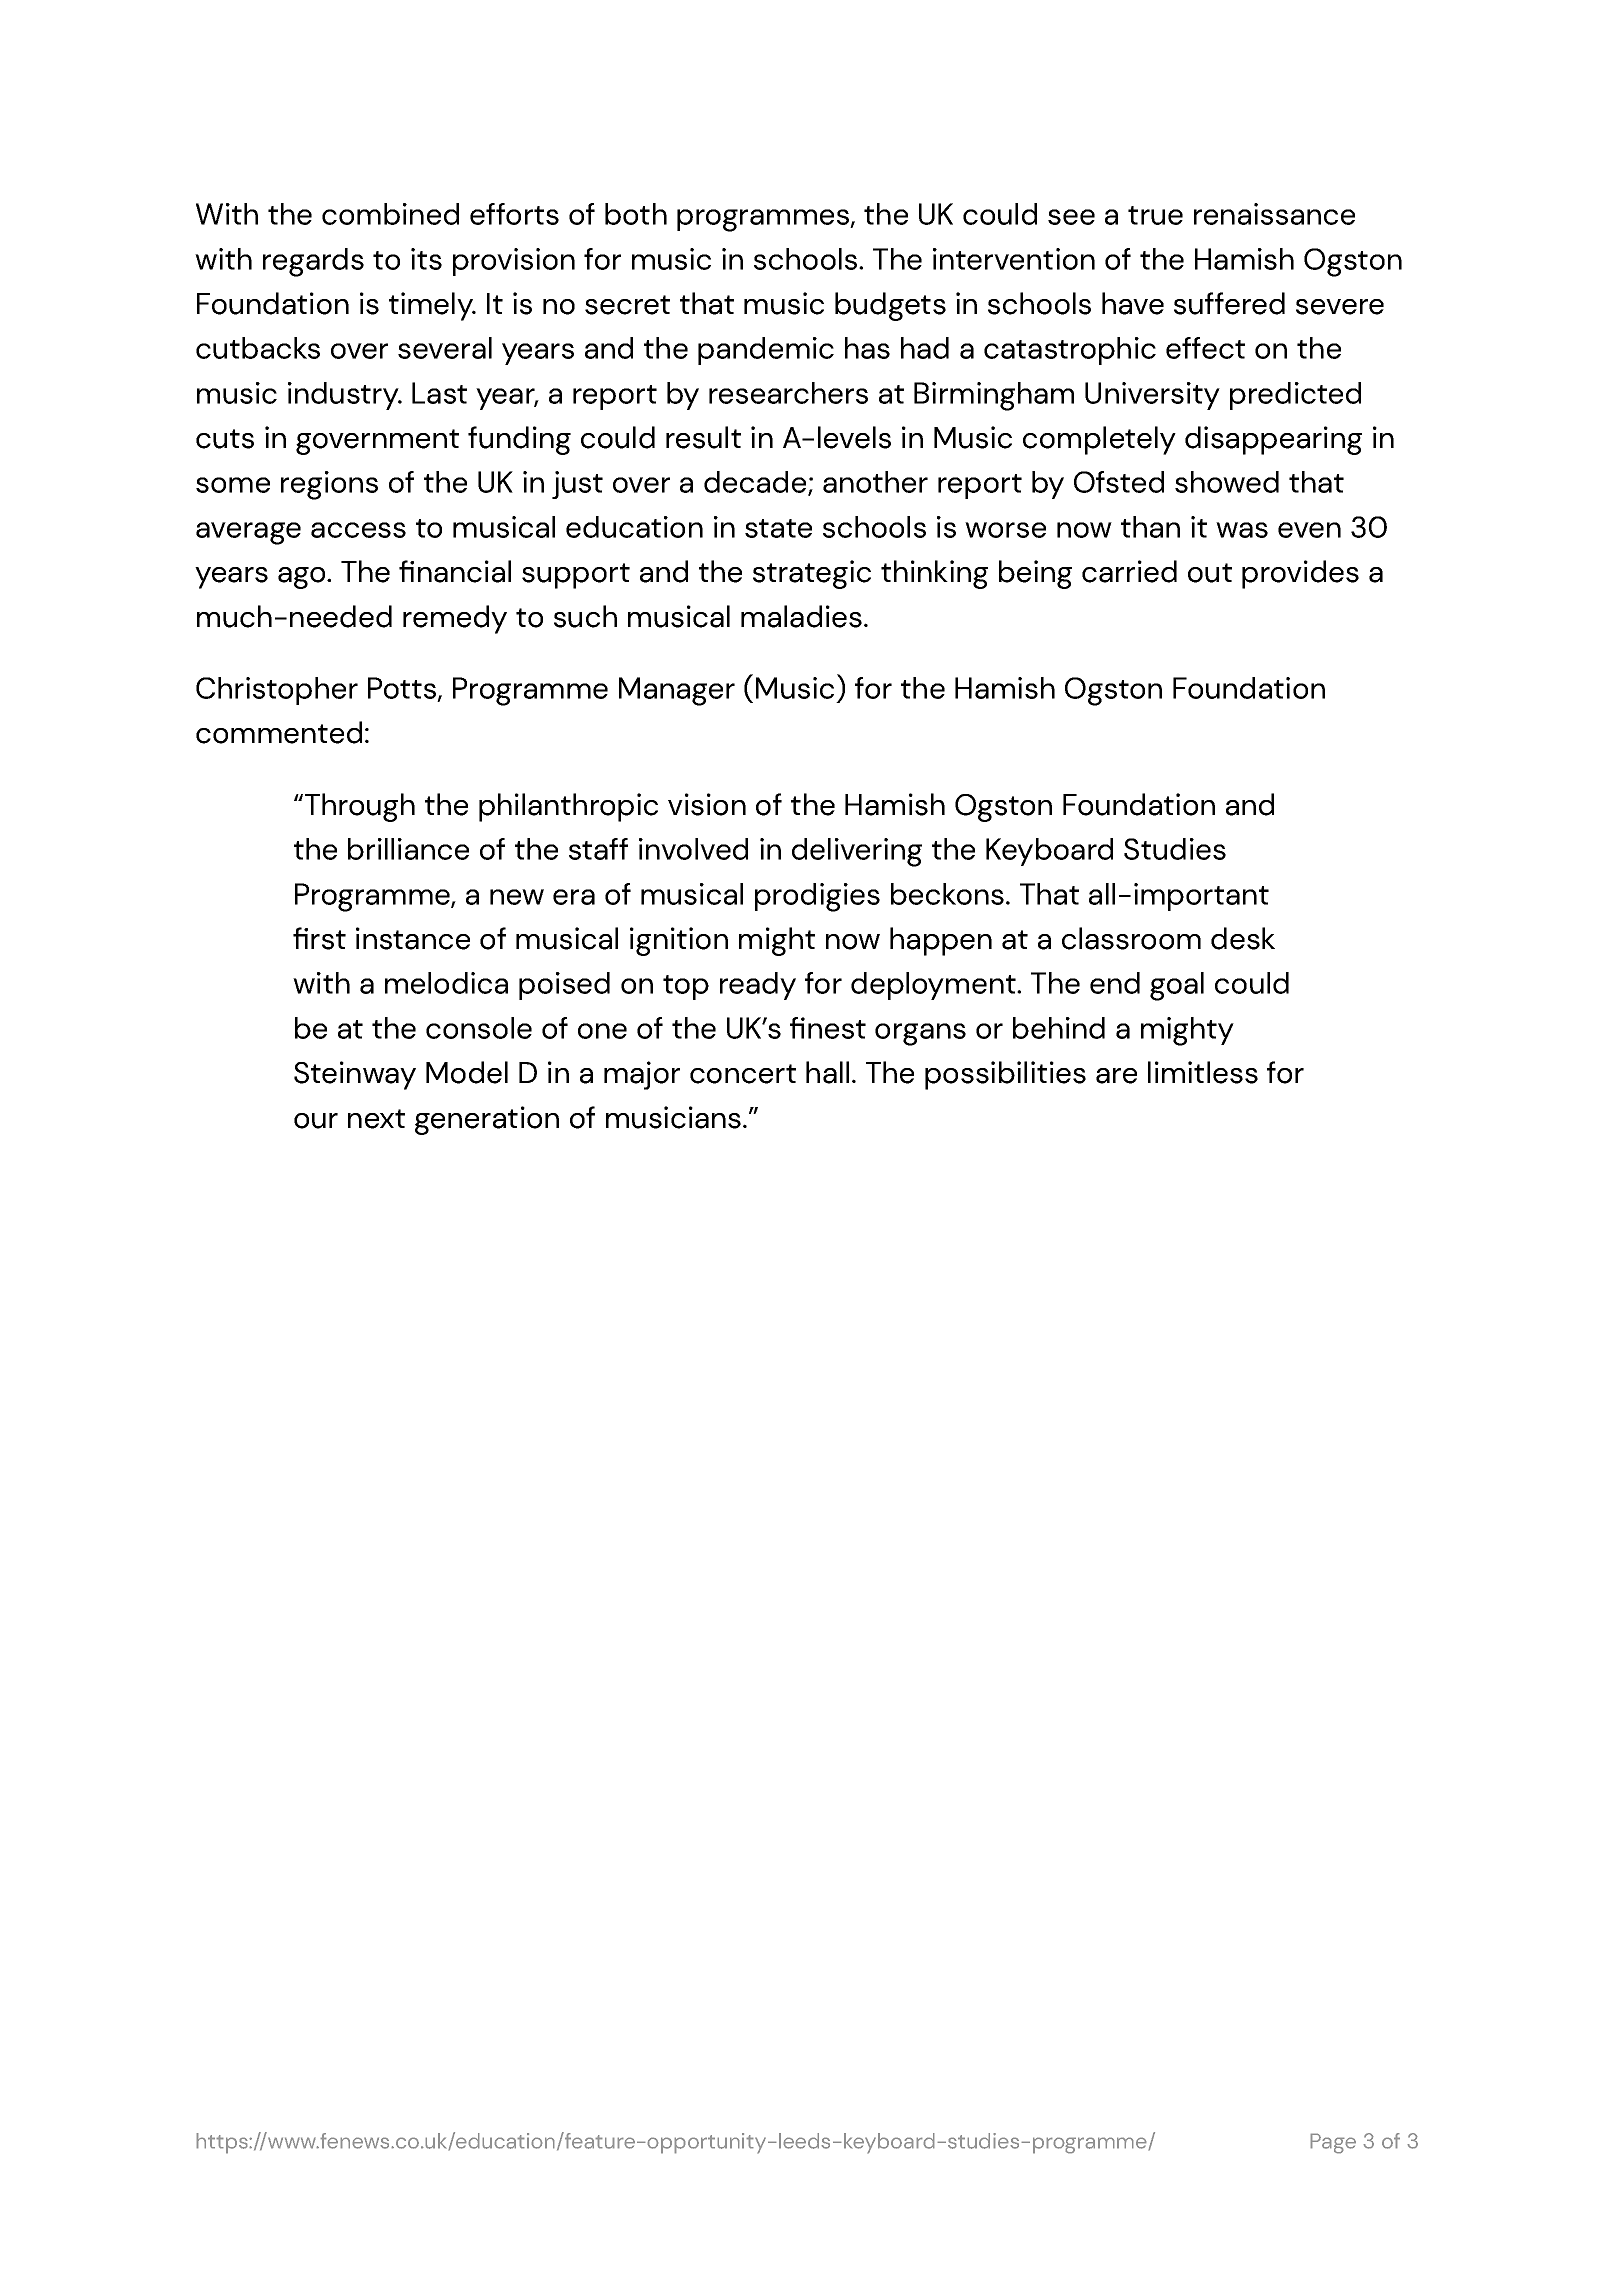 The width and height of the screenshot is (1617, 2284). I want to click on suffered, so click(1229, 303).
